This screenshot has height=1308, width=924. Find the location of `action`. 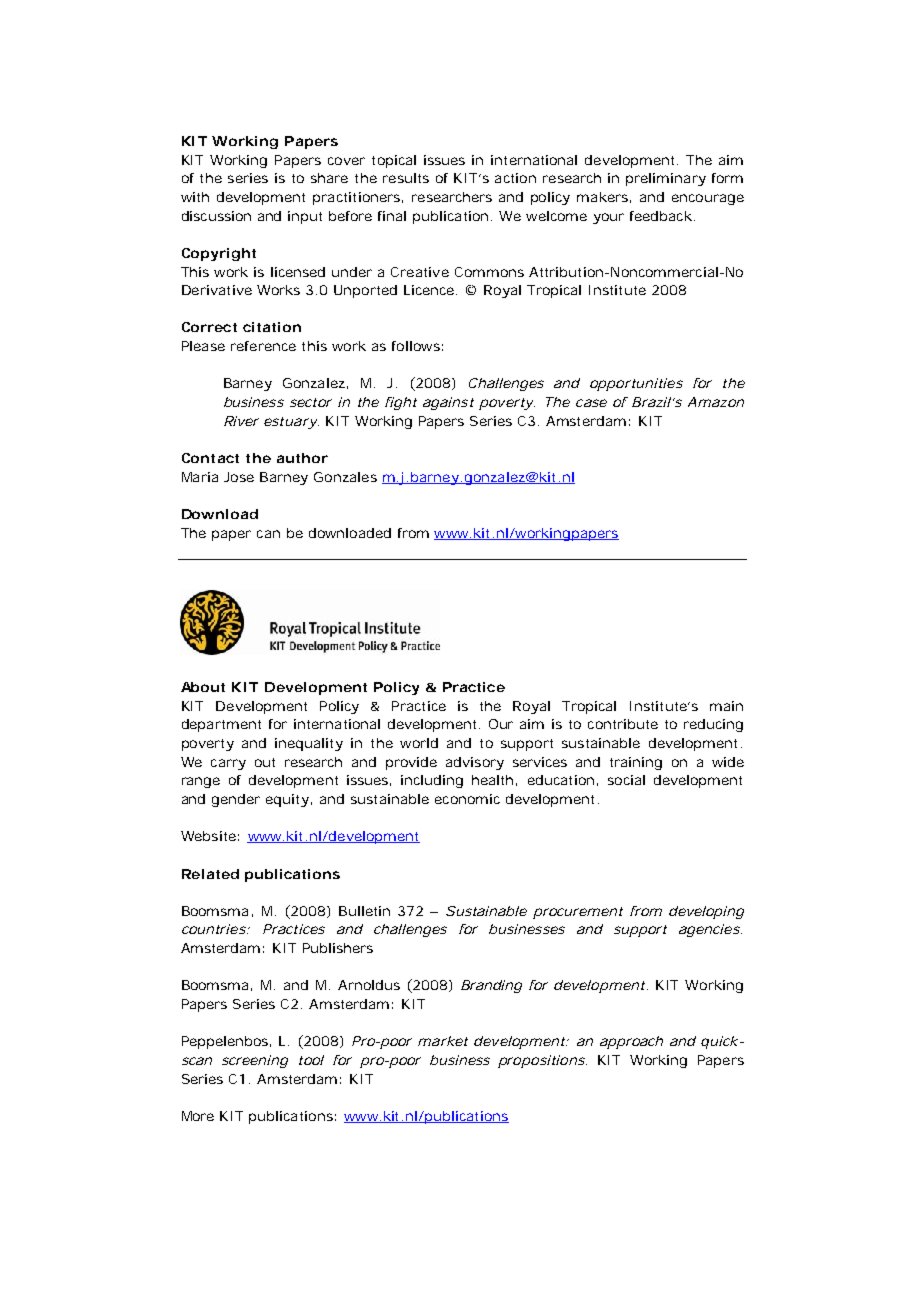

action is located at coordinates (515, 178).
